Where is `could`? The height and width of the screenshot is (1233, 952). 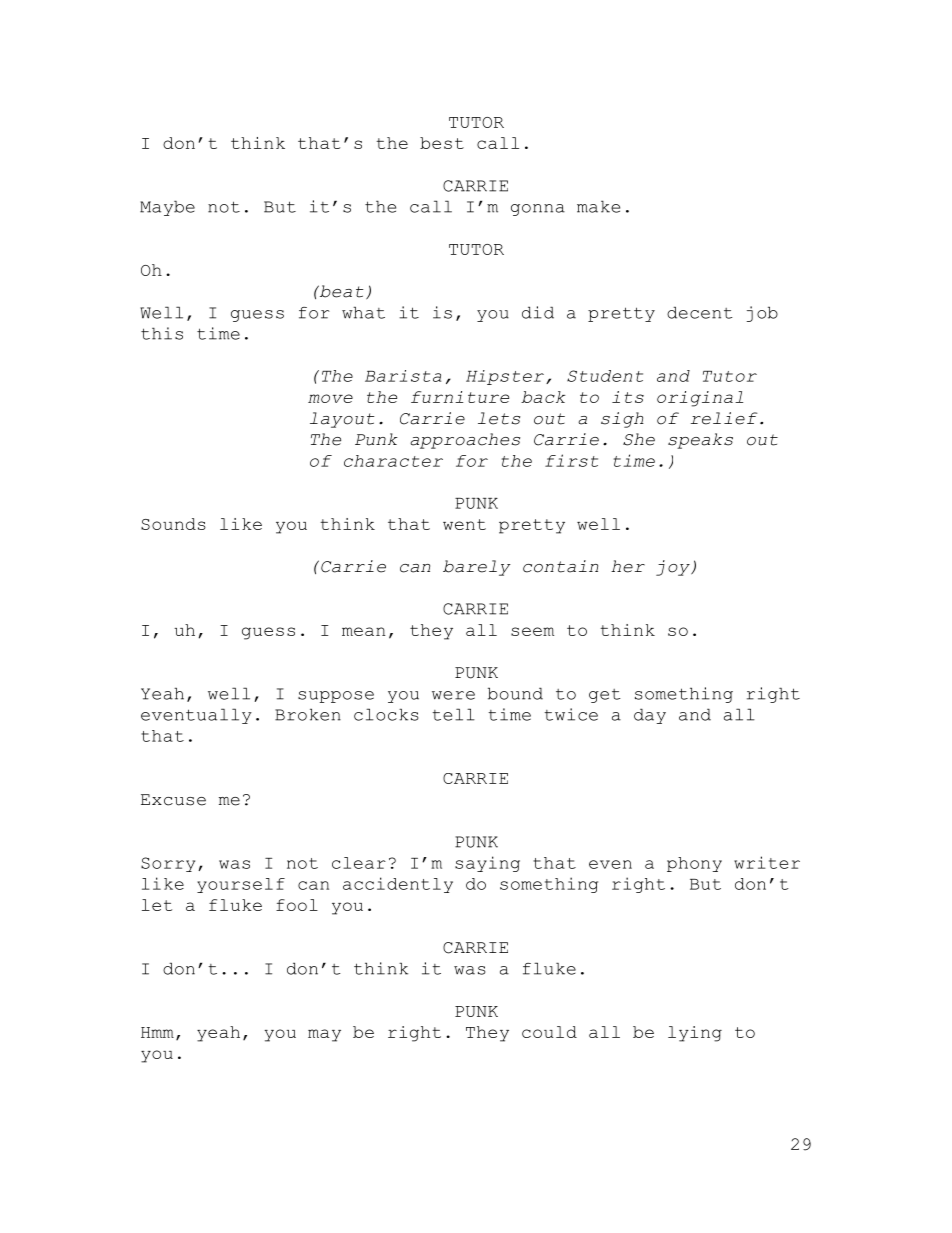 could is located at coordinates (549, 1032).
